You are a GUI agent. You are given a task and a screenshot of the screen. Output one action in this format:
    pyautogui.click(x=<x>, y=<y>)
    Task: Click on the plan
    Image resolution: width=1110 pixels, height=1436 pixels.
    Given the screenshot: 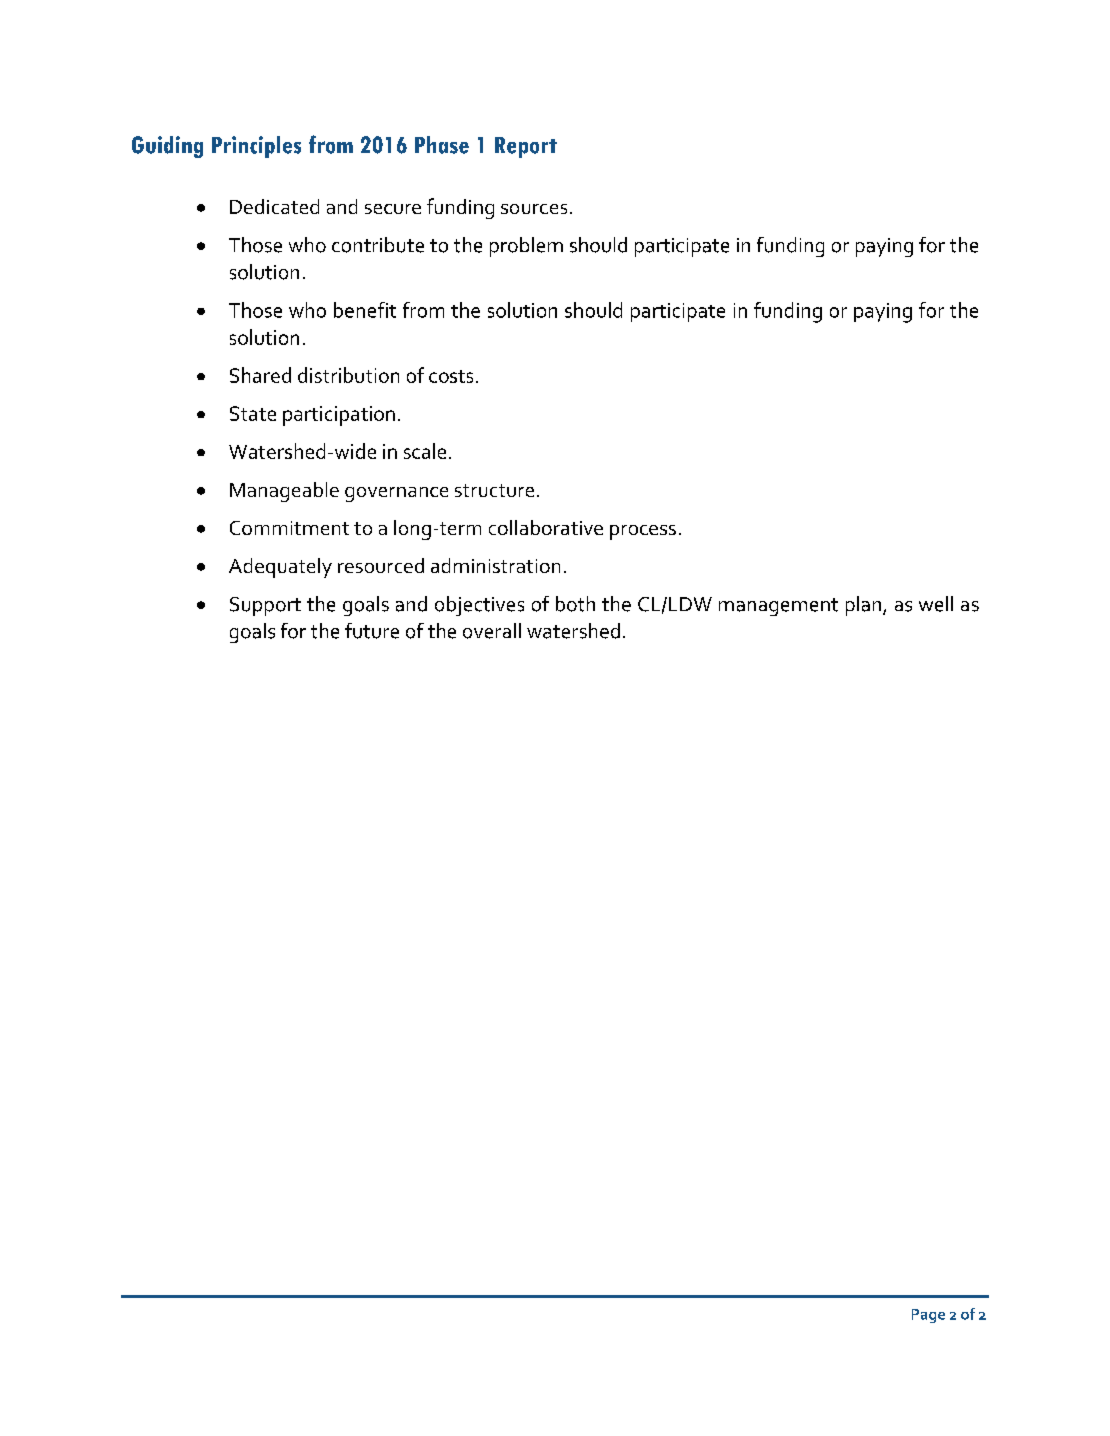 What is the action you would take?
    pyautogui.click(x=865, y=606)
